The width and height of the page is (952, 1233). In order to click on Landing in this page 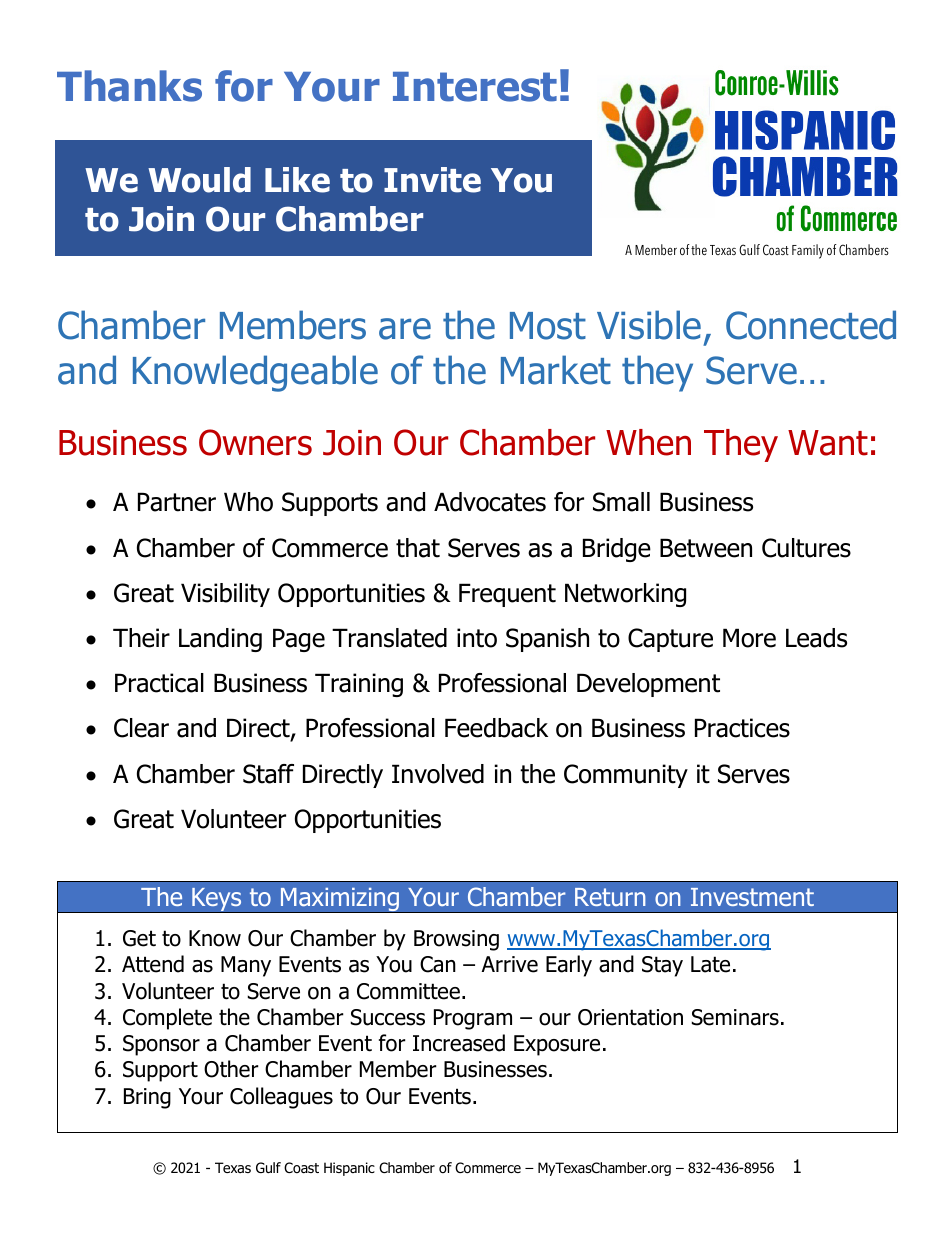, I will do `click(220, 640)`.
